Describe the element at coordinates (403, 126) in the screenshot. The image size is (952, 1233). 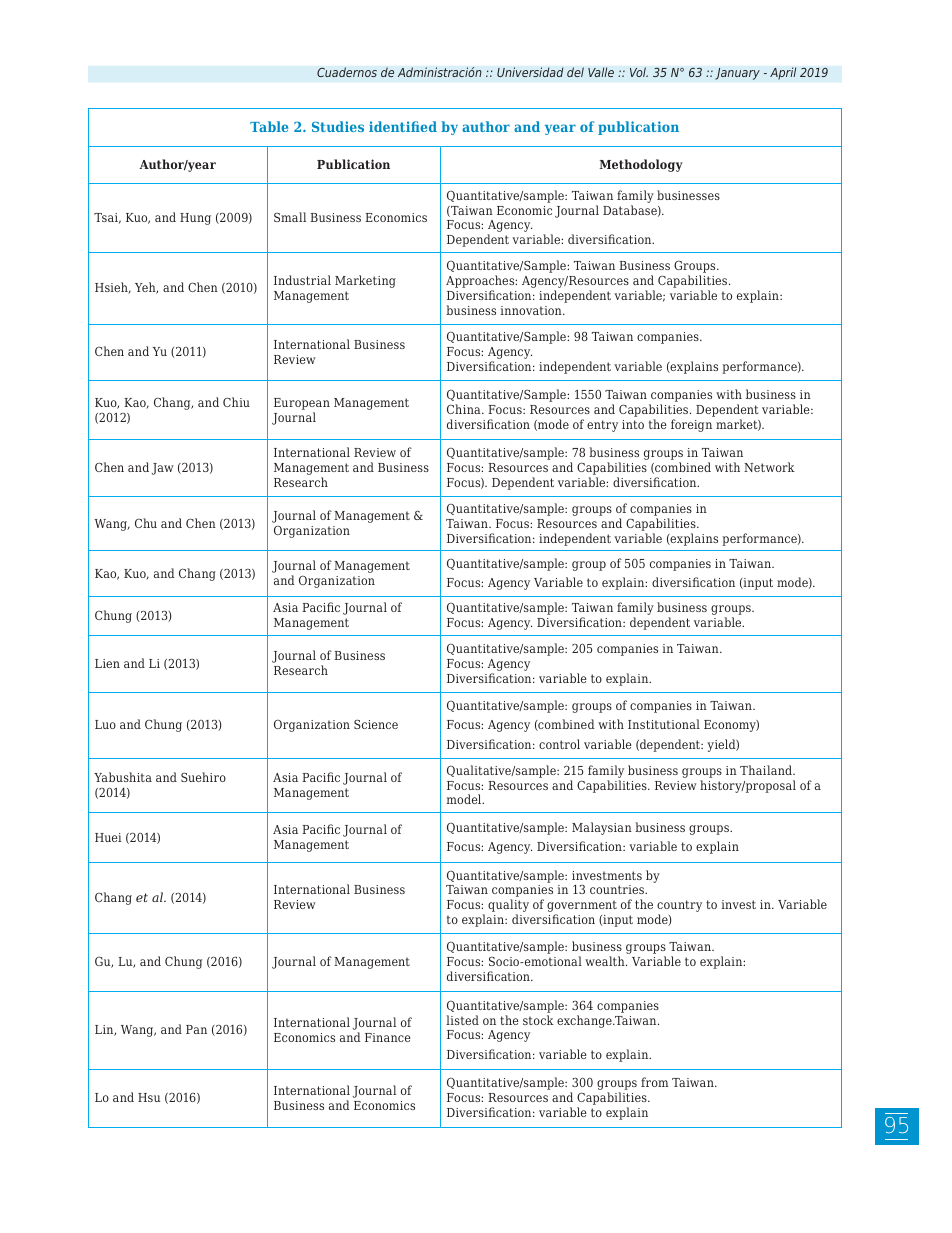
I see `identified` at that location.
